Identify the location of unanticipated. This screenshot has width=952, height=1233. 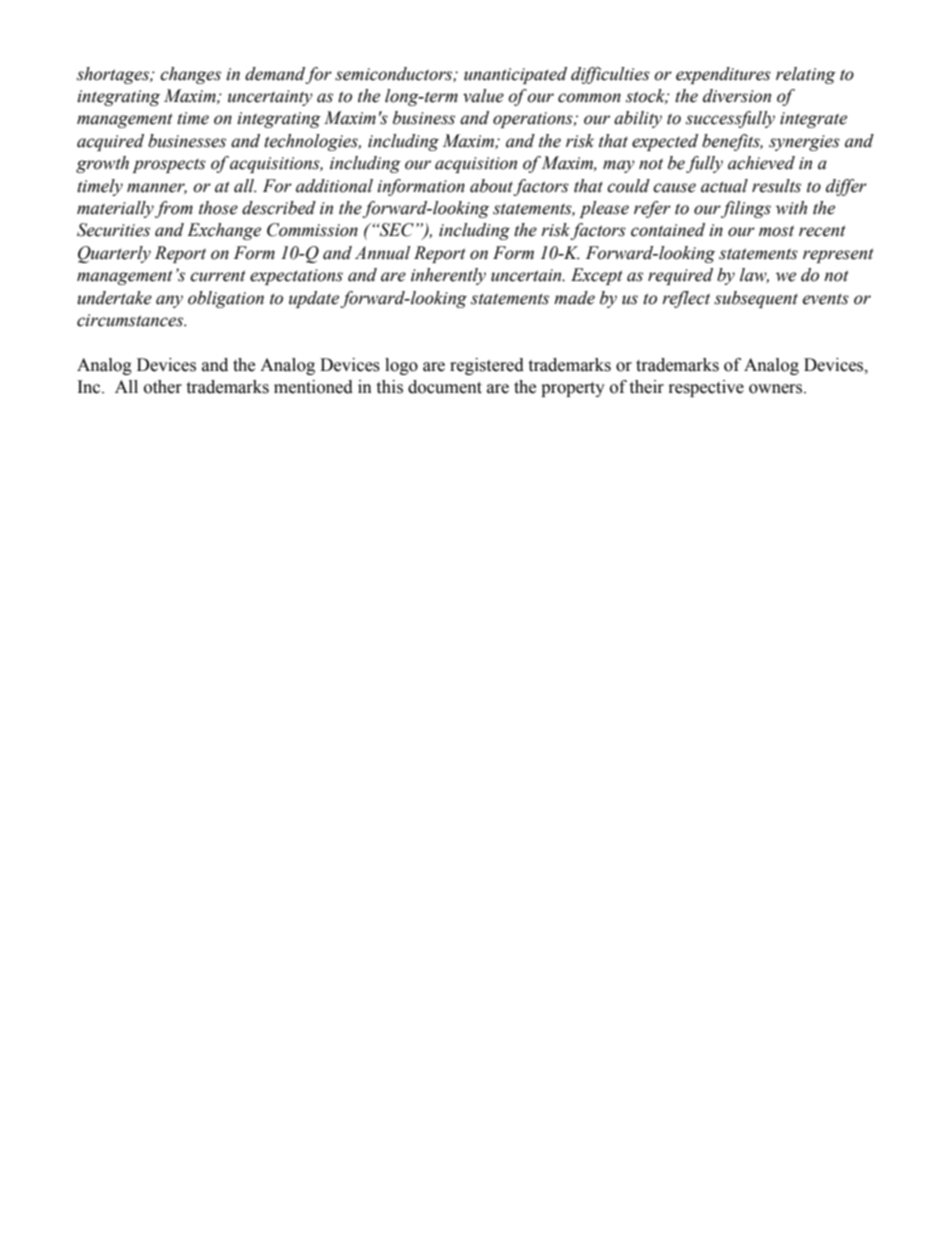
(515, 75).
